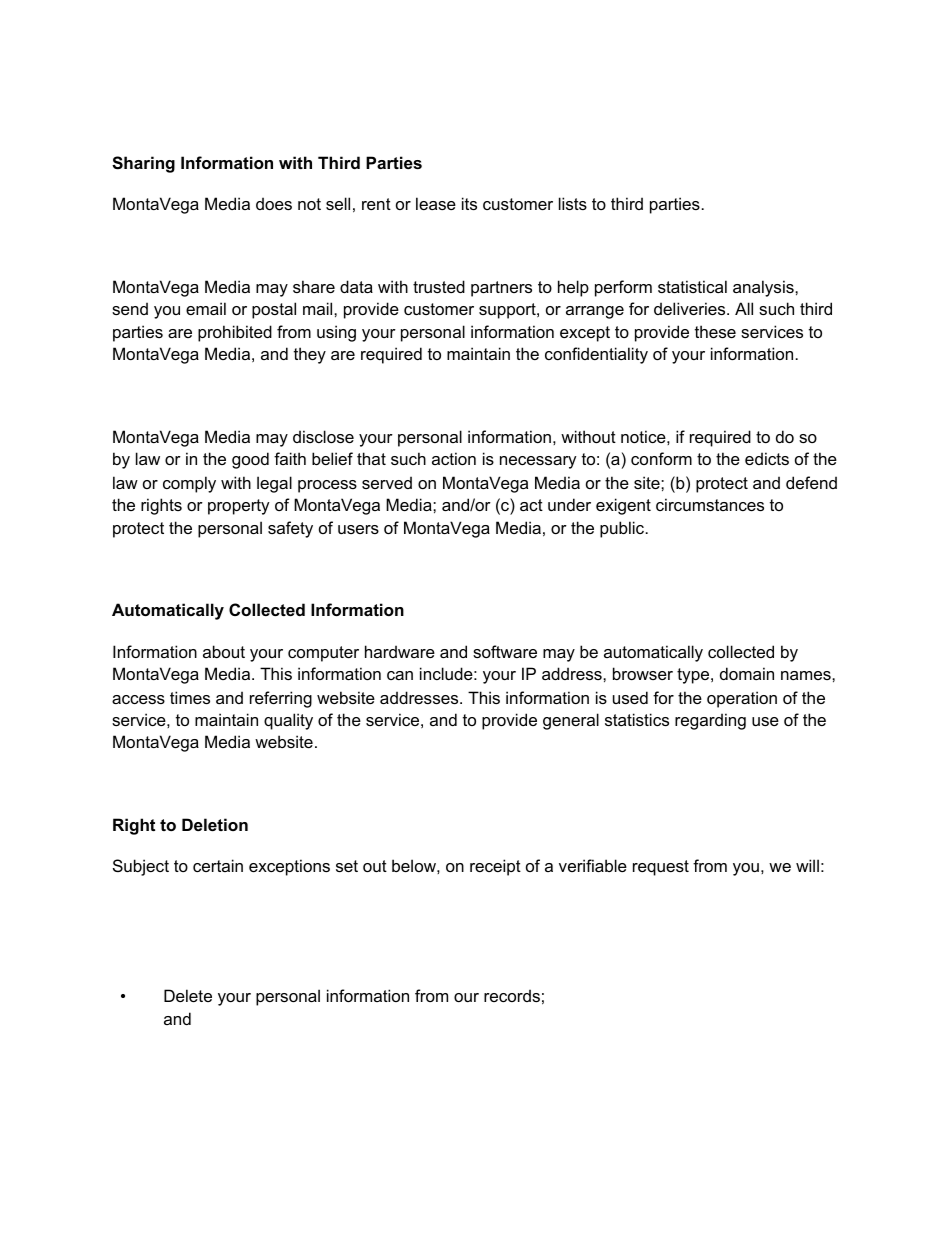 This screenshot has width=952, height=1233. Describe the element at coordinates (290, 529) in the screenshot. I see `safety` at that location.
